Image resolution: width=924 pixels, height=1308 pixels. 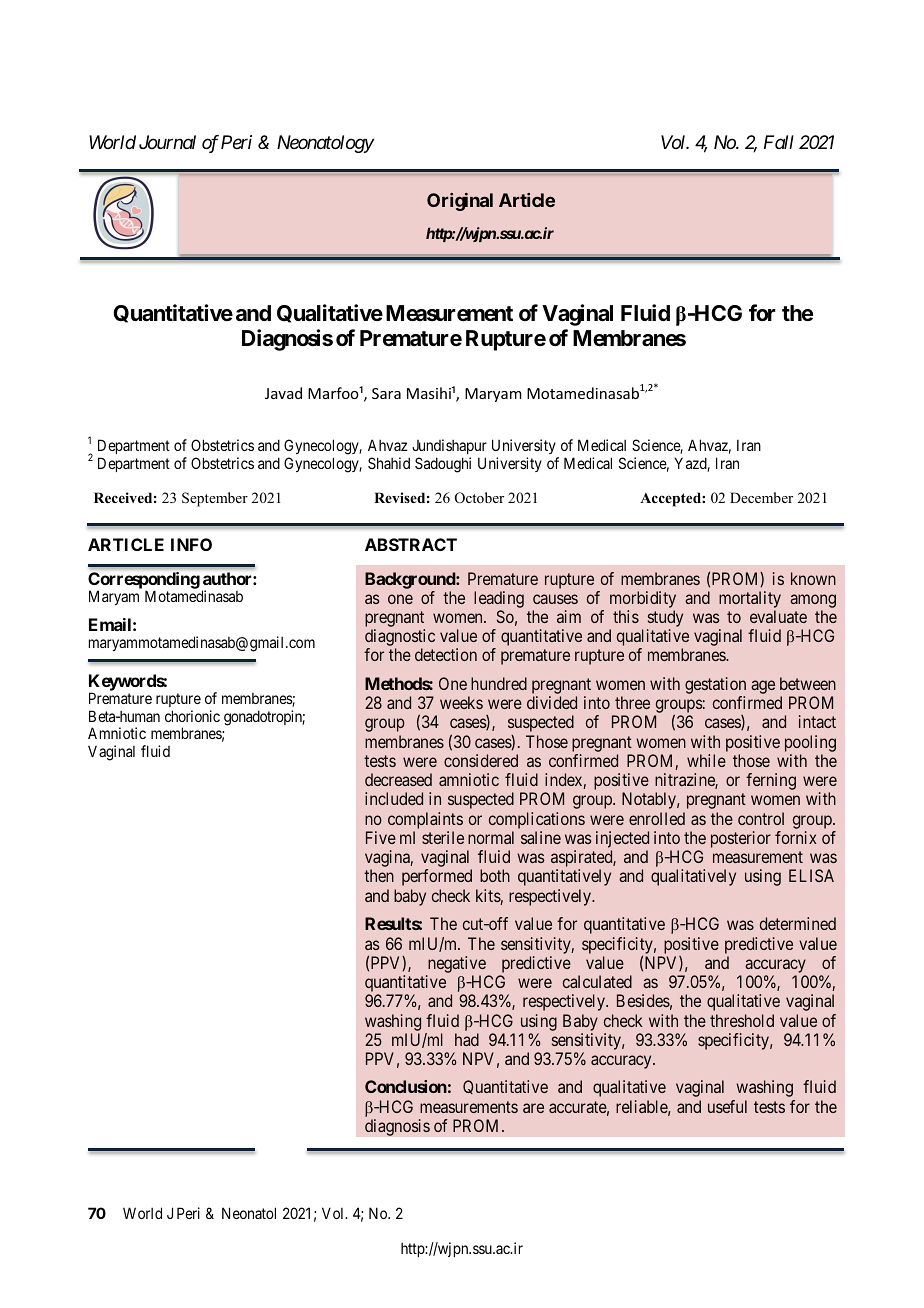 What do you see at coordinates (167, 142) in the image?
I see `Journal` at bounding box center [167, 142].
